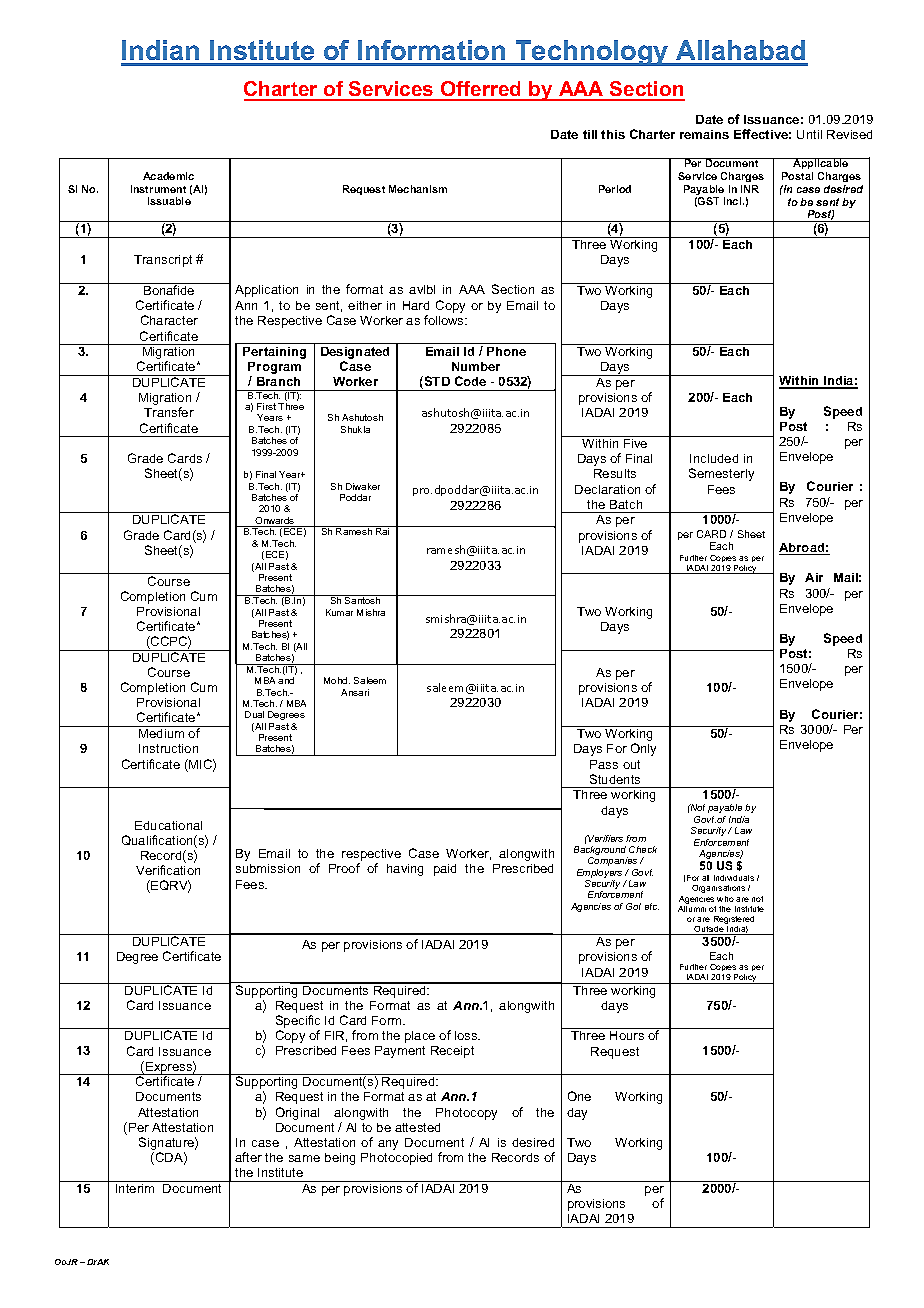  Describe the element at coordinates (286, 680) in the image. I see `and` at that location.
